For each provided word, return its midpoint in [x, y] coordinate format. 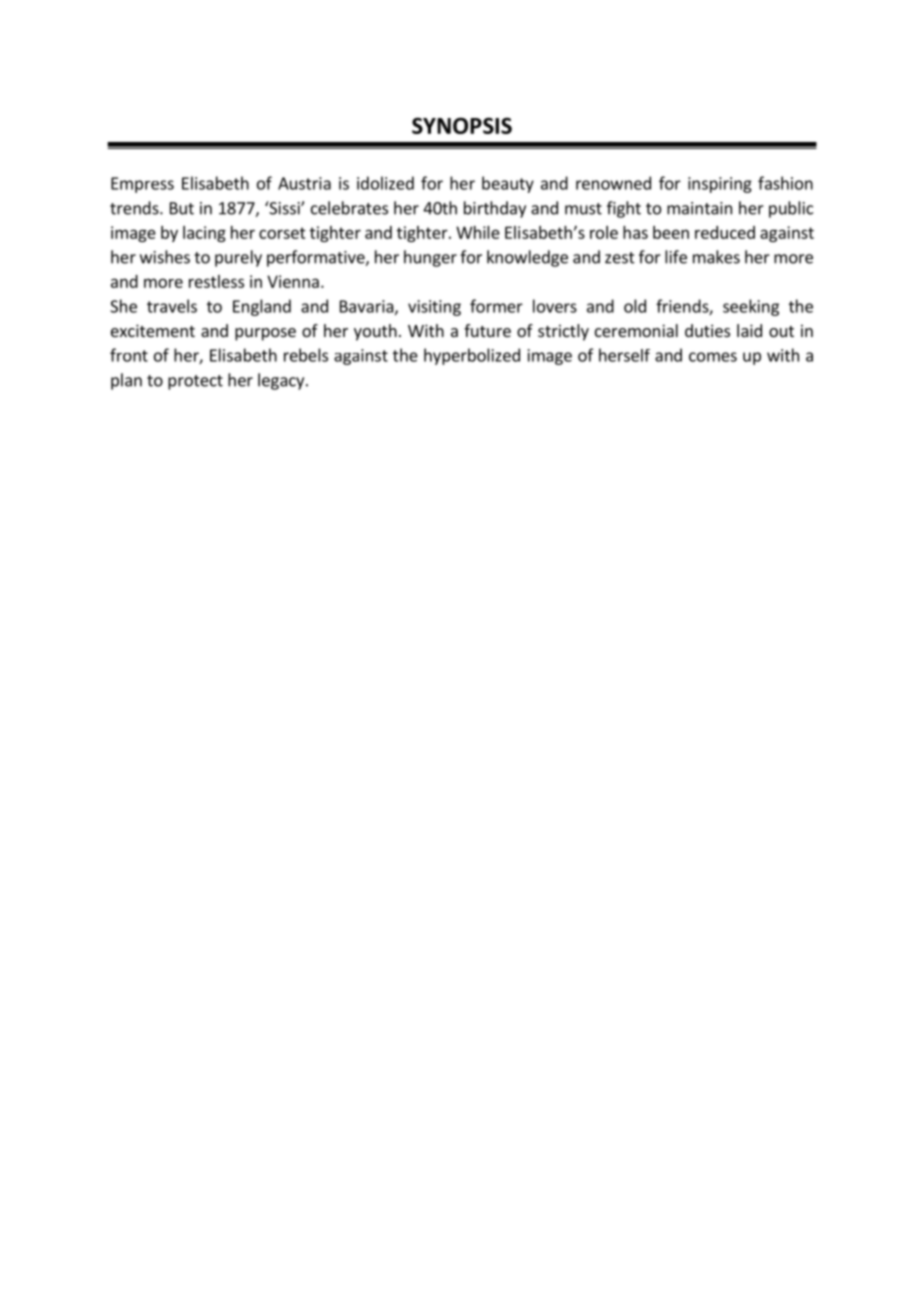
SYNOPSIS [462, 126]
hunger [430, 258]
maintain [699, 208]
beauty [508, 184]
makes [716, 257]
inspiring [720, 185]
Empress [142, 185]
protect [195, 382]
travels [172, 306]
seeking [751, 307]
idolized [385, 183]
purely [238, 258]
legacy [282, 381]
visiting [434, 308]
